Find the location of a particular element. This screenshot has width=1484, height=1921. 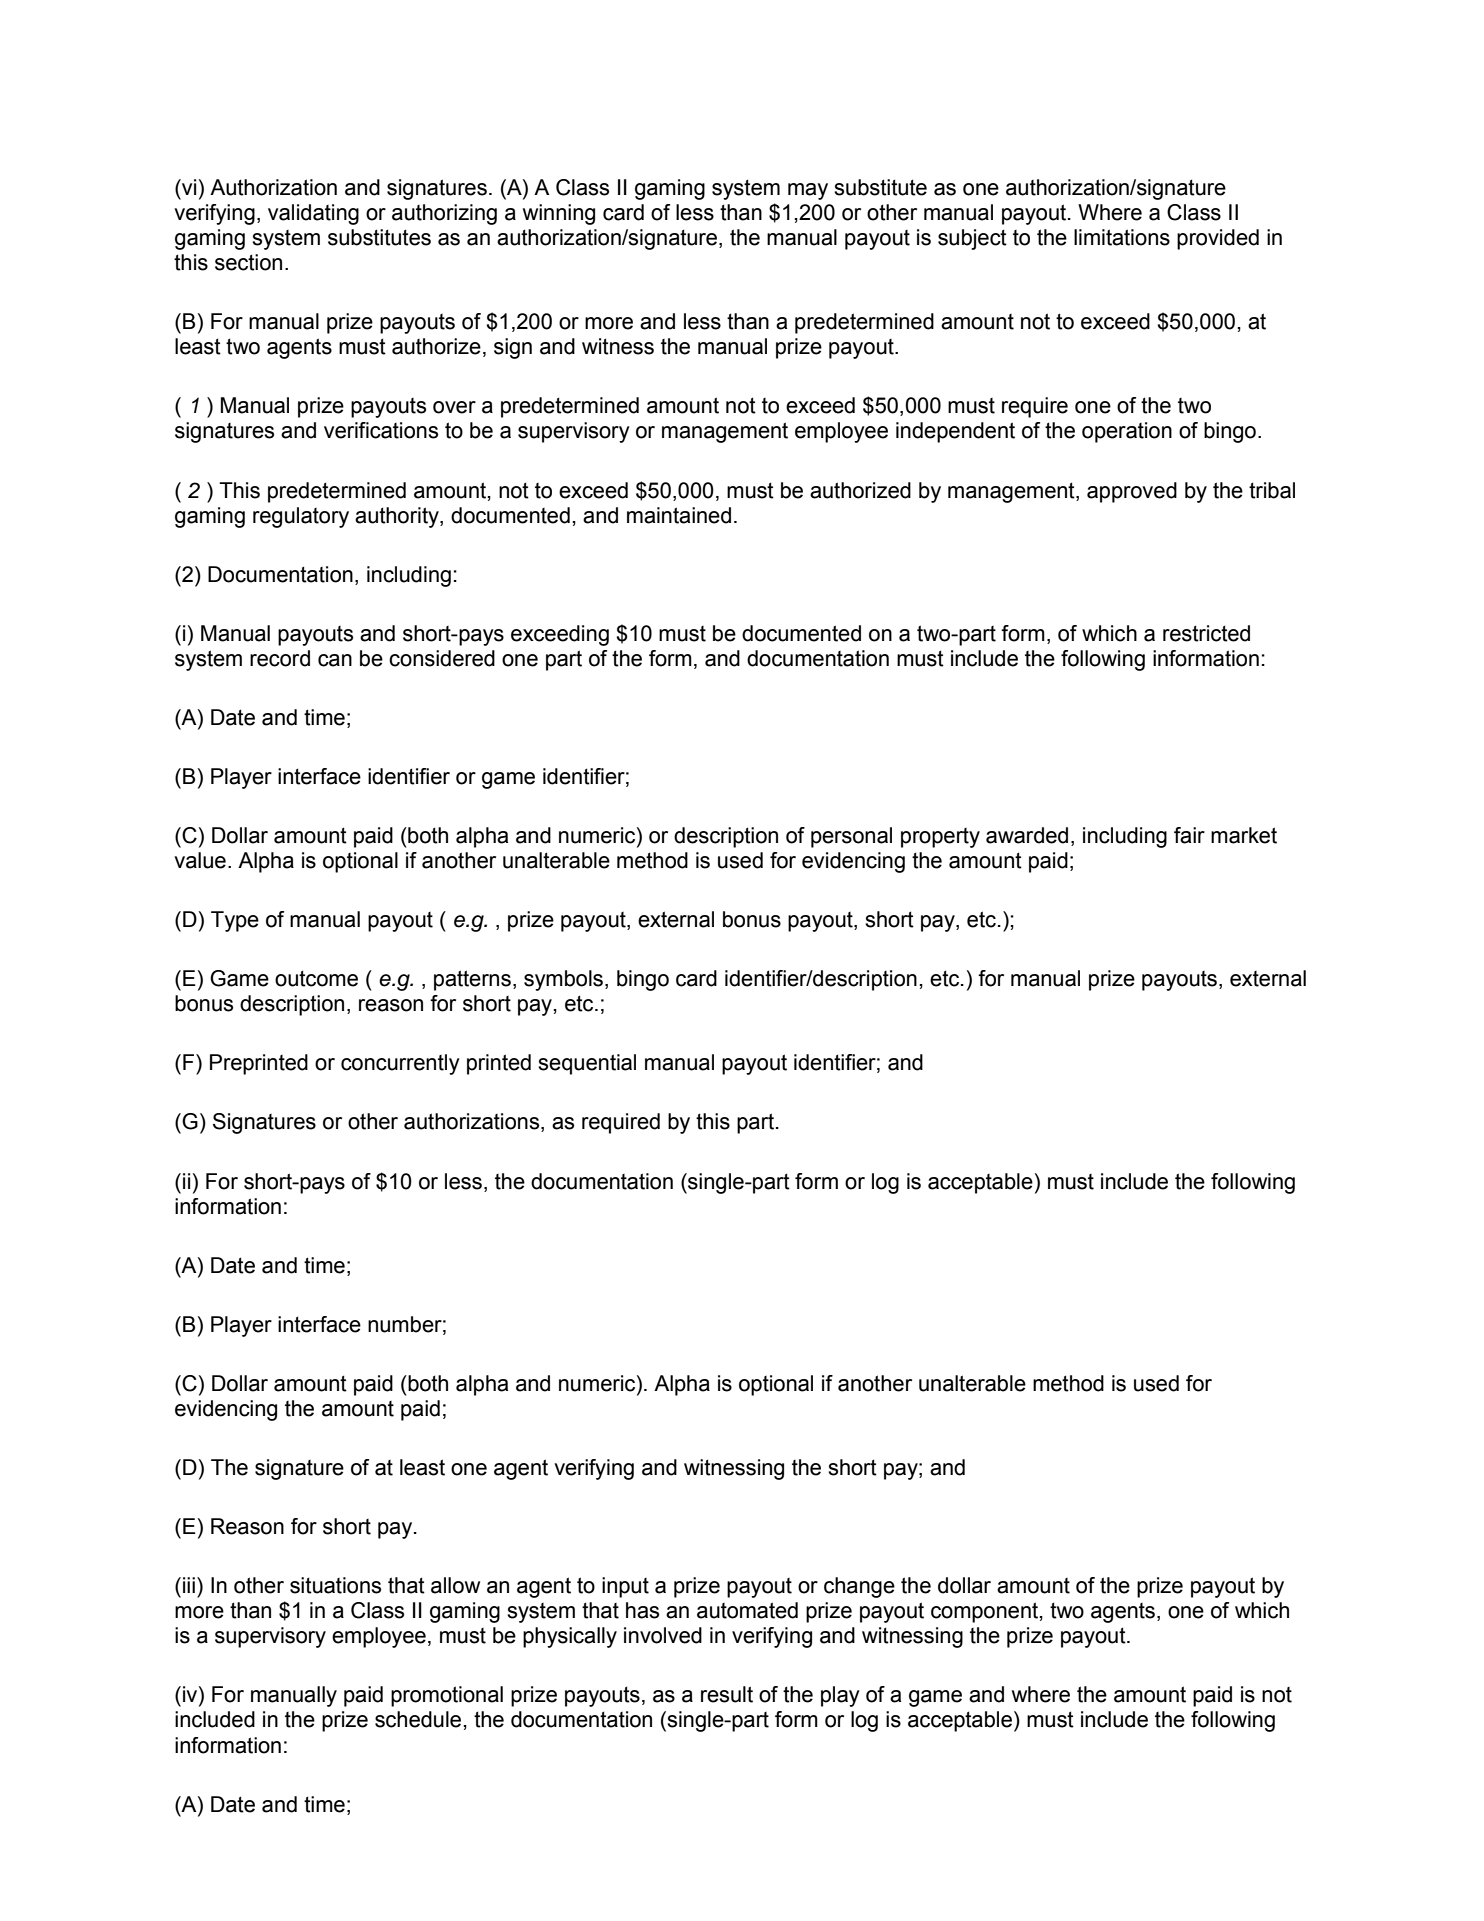

schedule is located at coordinates (418, 1719).
